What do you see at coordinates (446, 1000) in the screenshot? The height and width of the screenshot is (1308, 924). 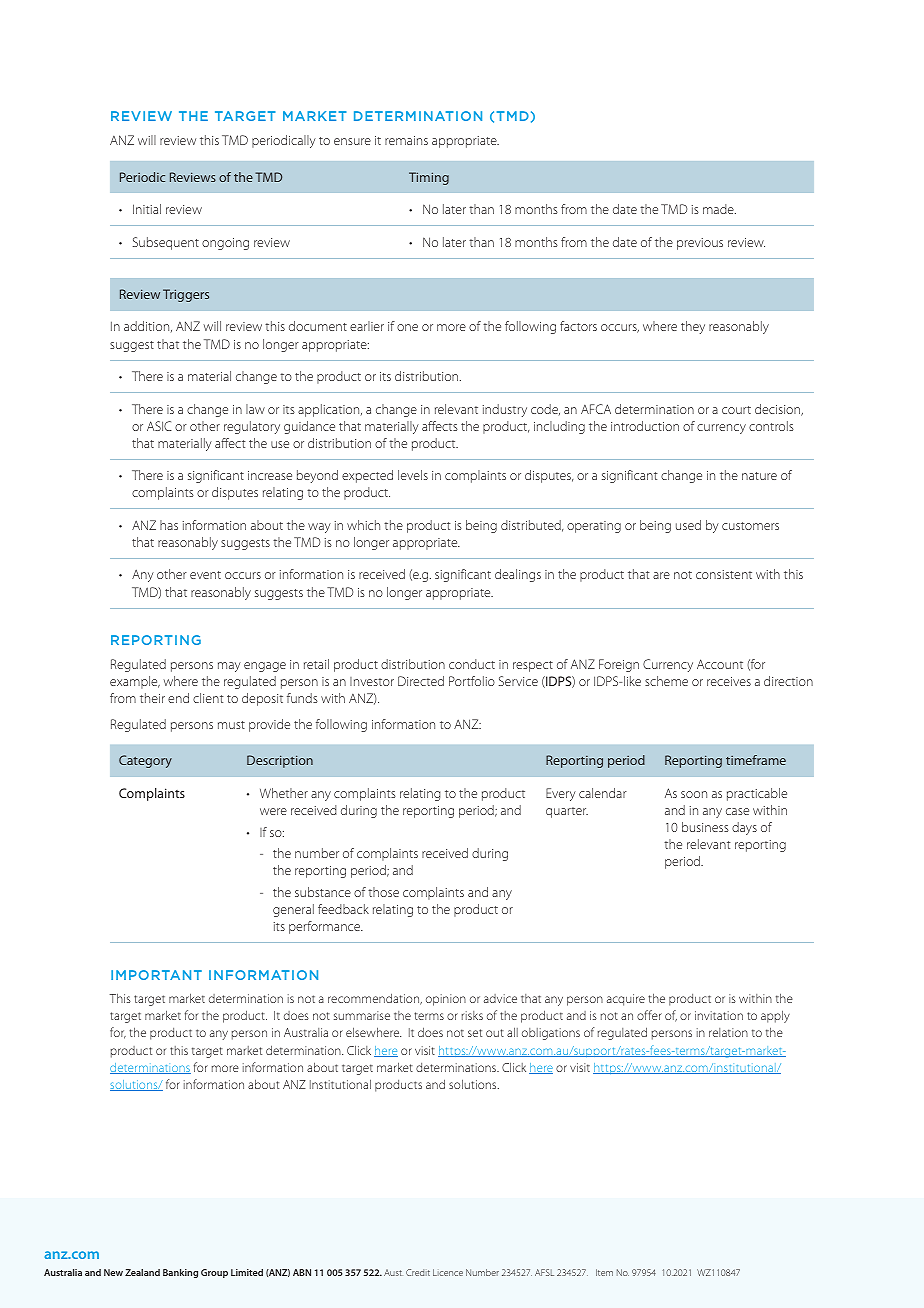 I see `opinion` at bounding box center [446, 1000].
